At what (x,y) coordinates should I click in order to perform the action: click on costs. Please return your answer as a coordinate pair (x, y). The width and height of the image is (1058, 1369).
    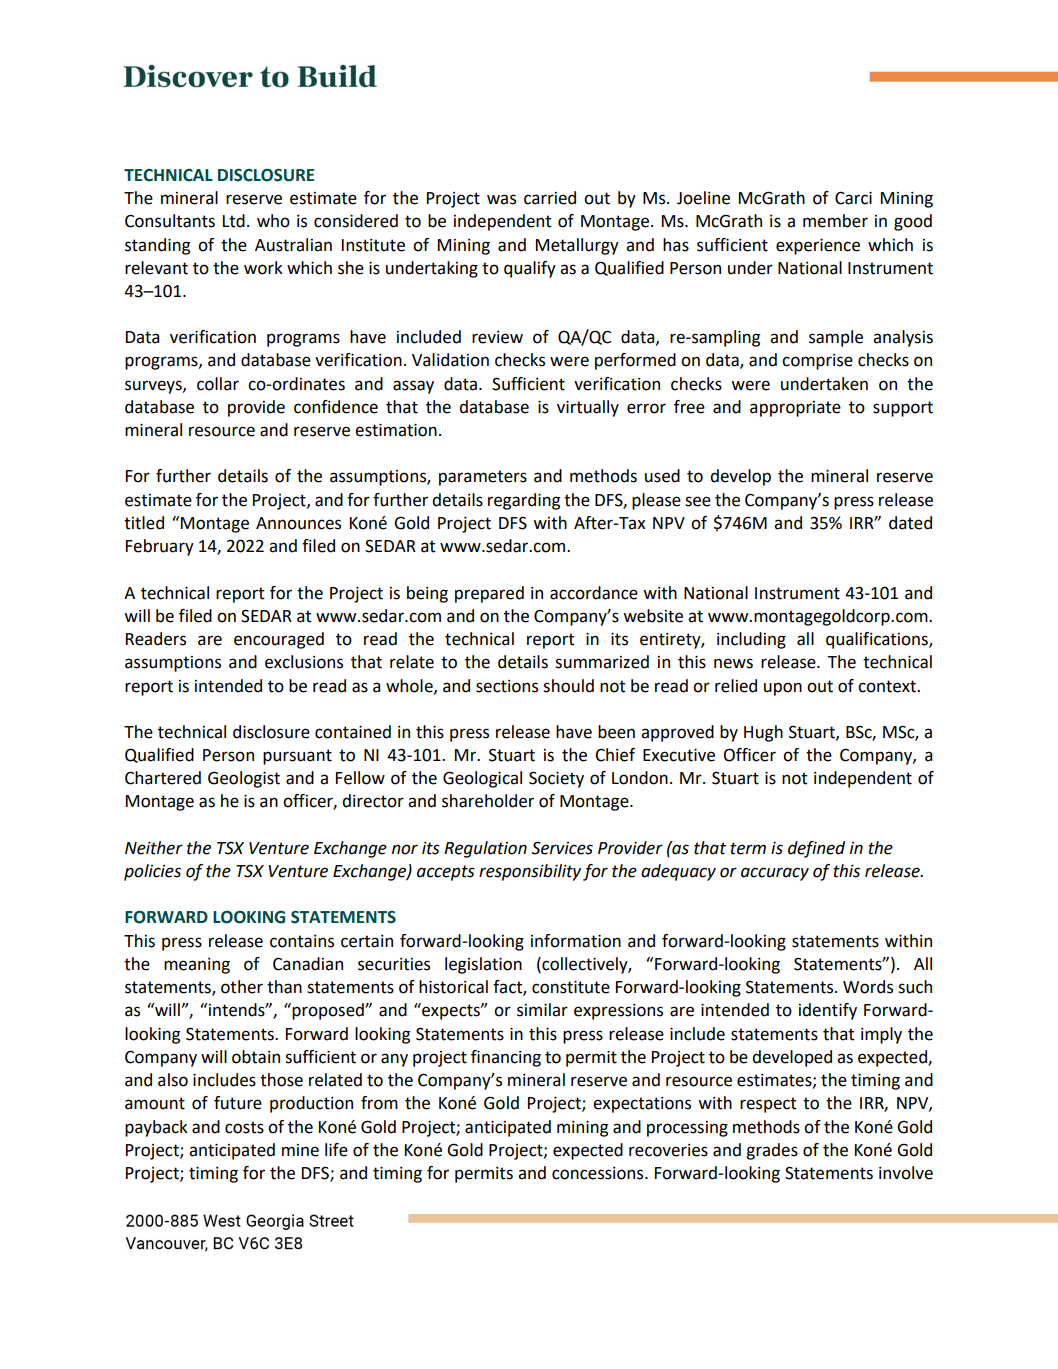
    Looking at the image, I should click on (244, 1127).
